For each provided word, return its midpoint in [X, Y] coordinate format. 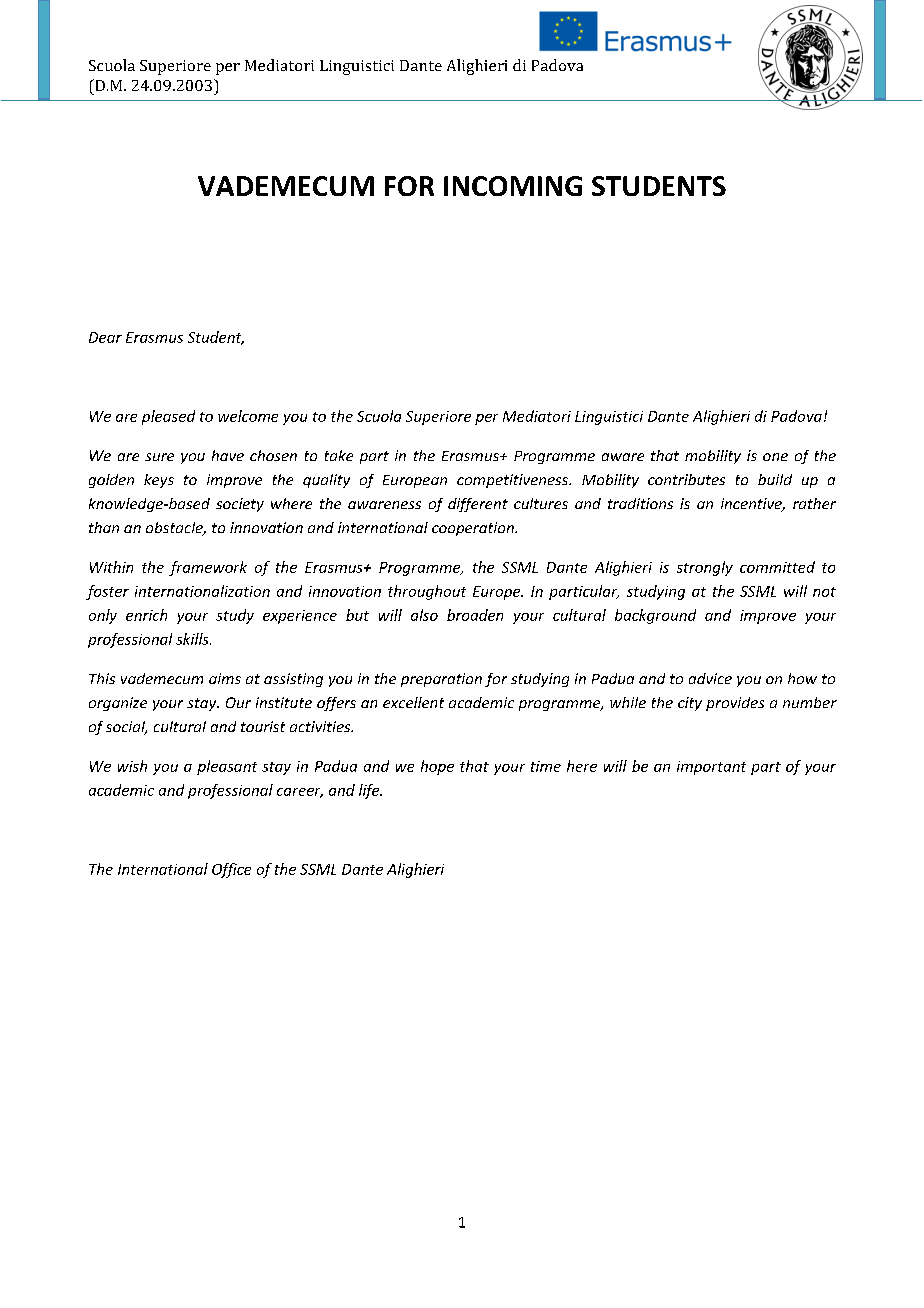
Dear [105, 337]
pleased [168, 417]
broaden [475, 615]
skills [193, 639]
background [655, 616]
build [775, 479]
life [370, 791]
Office [231, 870]
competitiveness [513, 481]
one [775, 457]
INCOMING [513, 186]
